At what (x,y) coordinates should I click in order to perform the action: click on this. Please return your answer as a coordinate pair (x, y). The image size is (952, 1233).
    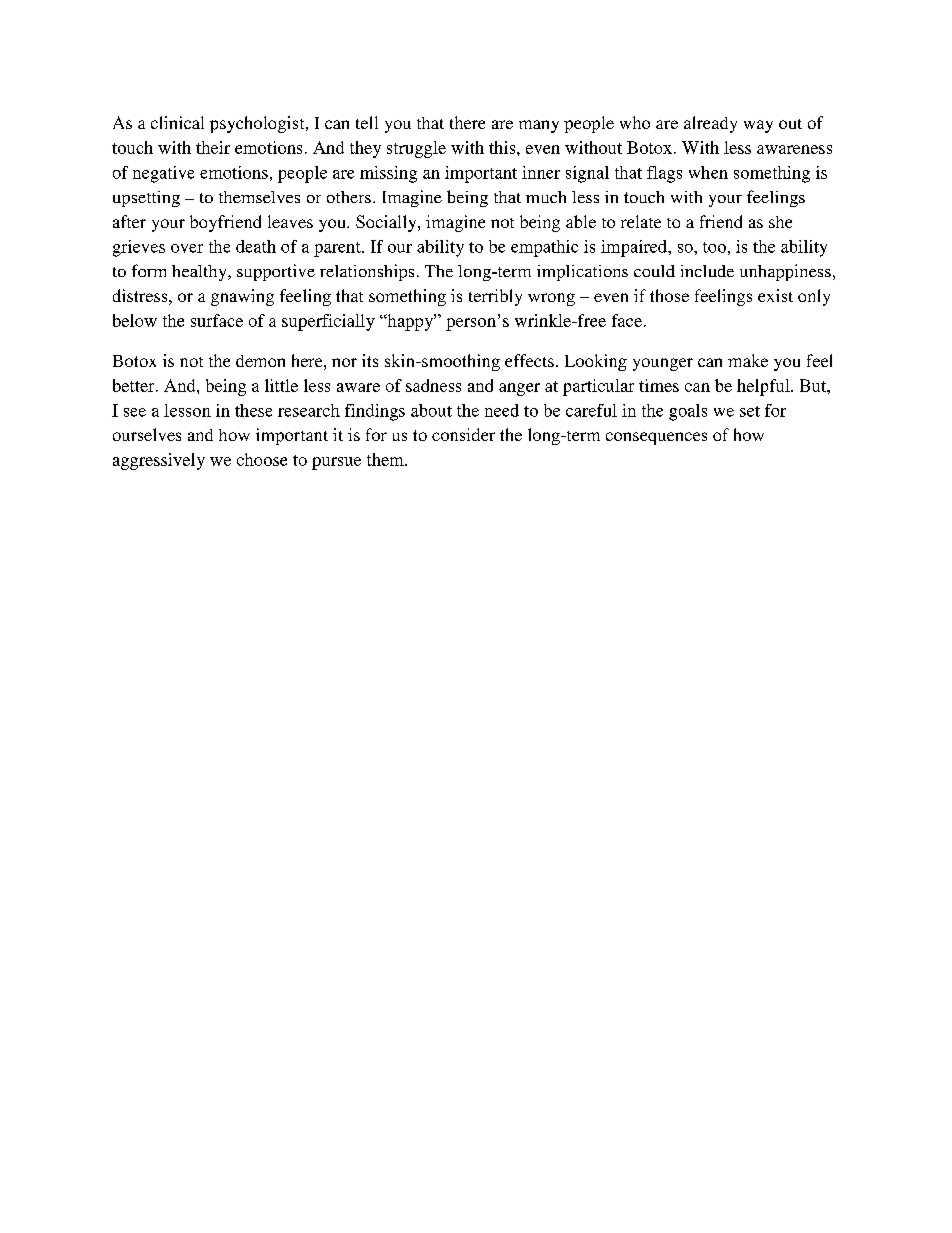
    Looking at the image, I should click on (503, 147).
